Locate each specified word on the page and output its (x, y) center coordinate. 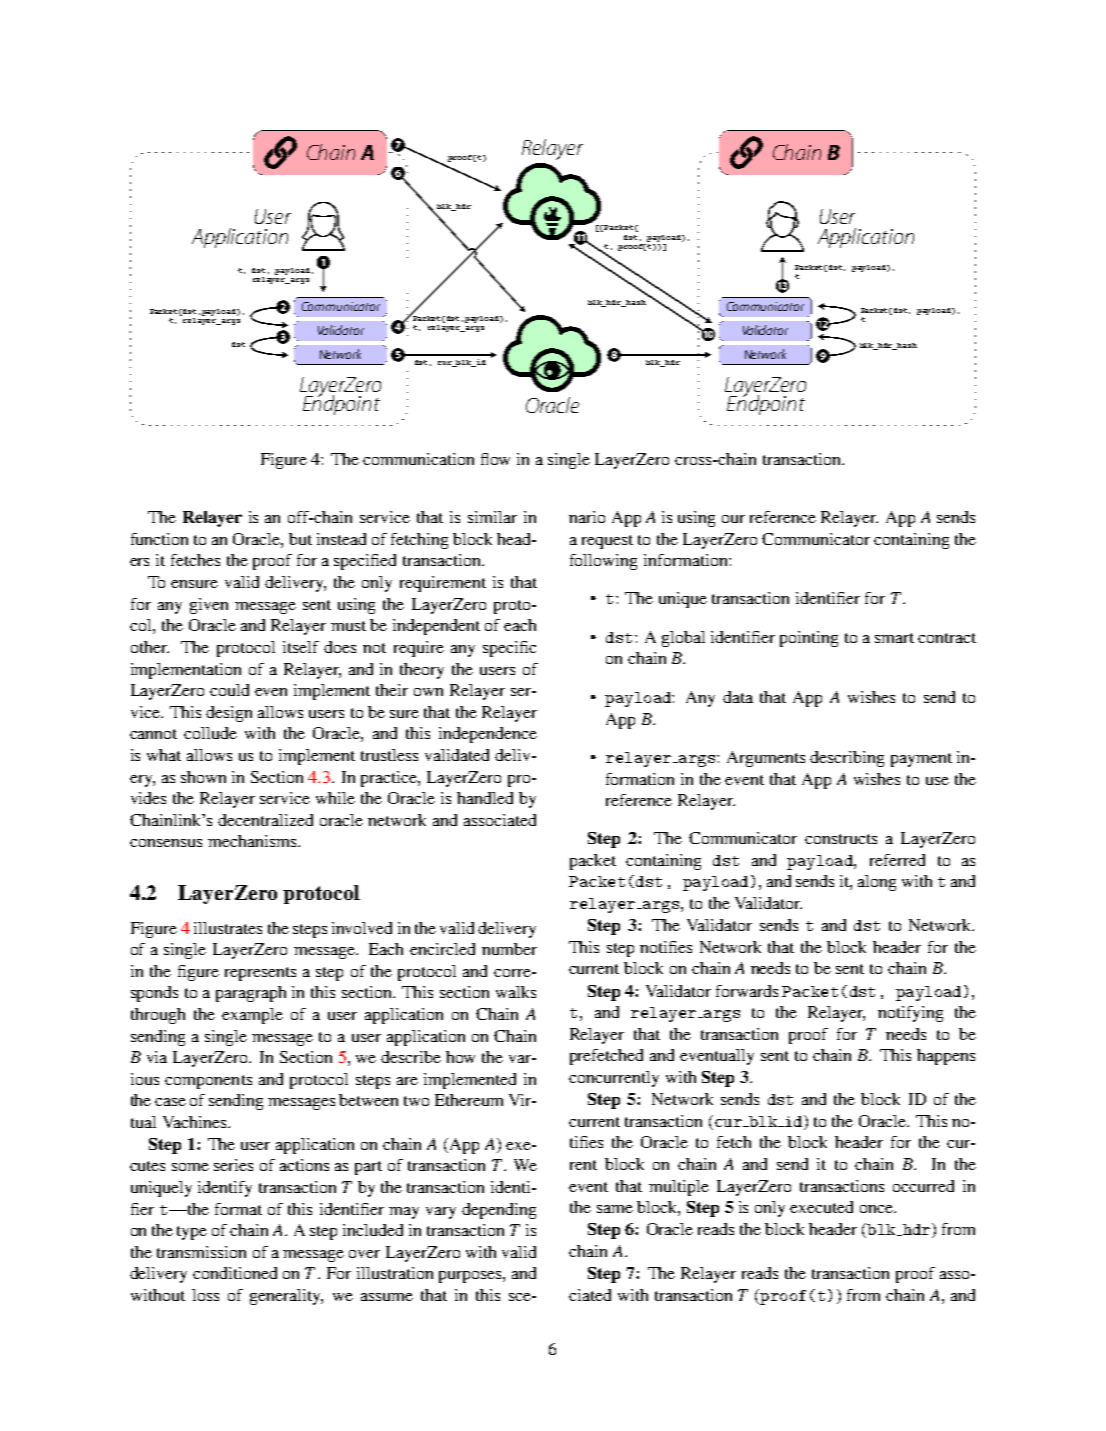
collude (210, 733)
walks (516, 992)
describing (847, 759)
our (733, 519)
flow (495, 459)
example (252, 1016)
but (300, 539)
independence (488, 735)
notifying (910, 1014)
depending (499, 1211)
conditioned (235, 1273)
